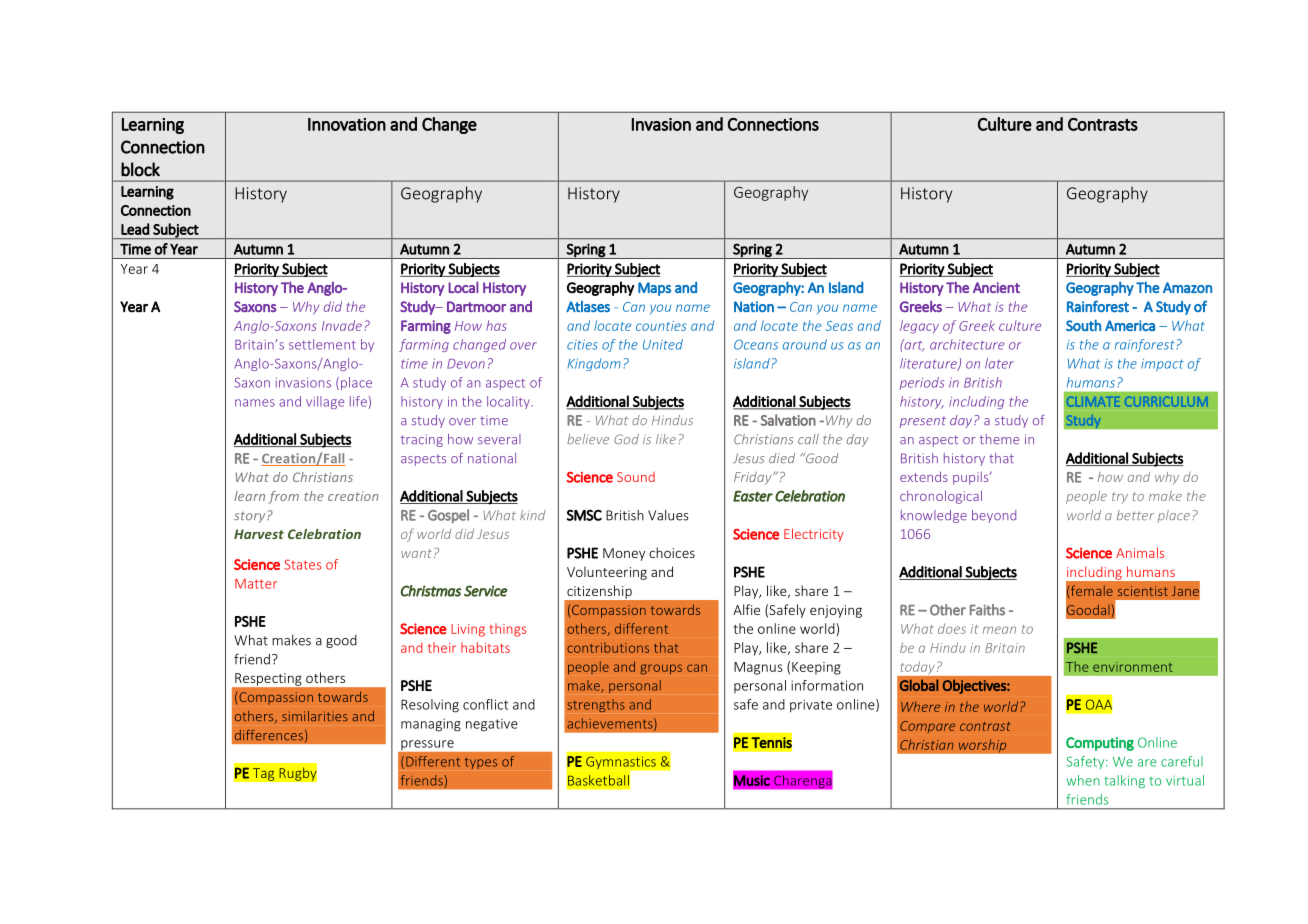  I want to click on Ancient, so click(996, 287).
